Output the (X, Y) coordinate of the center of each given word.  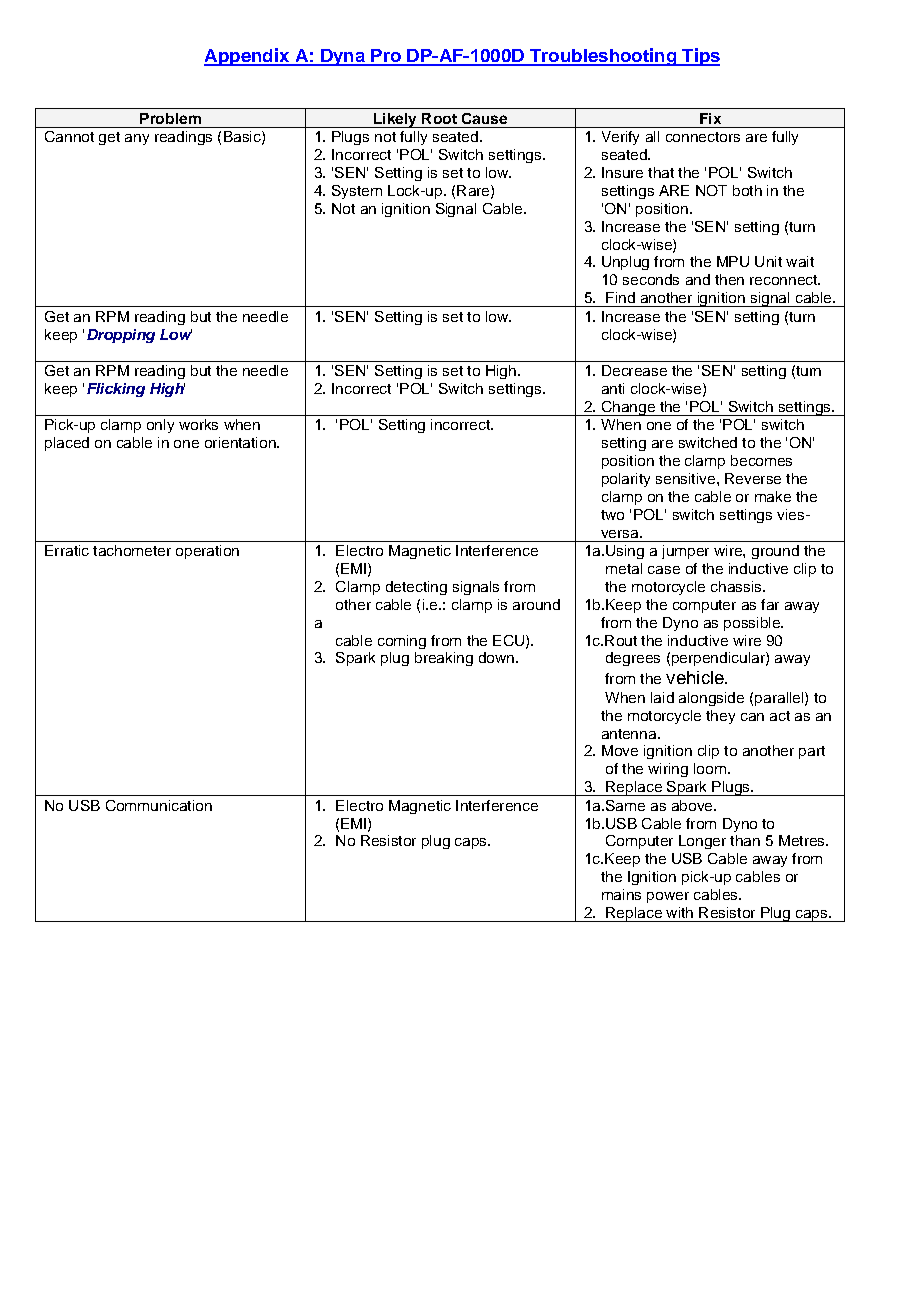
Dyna (342, 57)
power (668, 897)
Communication (159, 805)
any (137, 139)
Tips (700, 57)
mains (621, 894)
